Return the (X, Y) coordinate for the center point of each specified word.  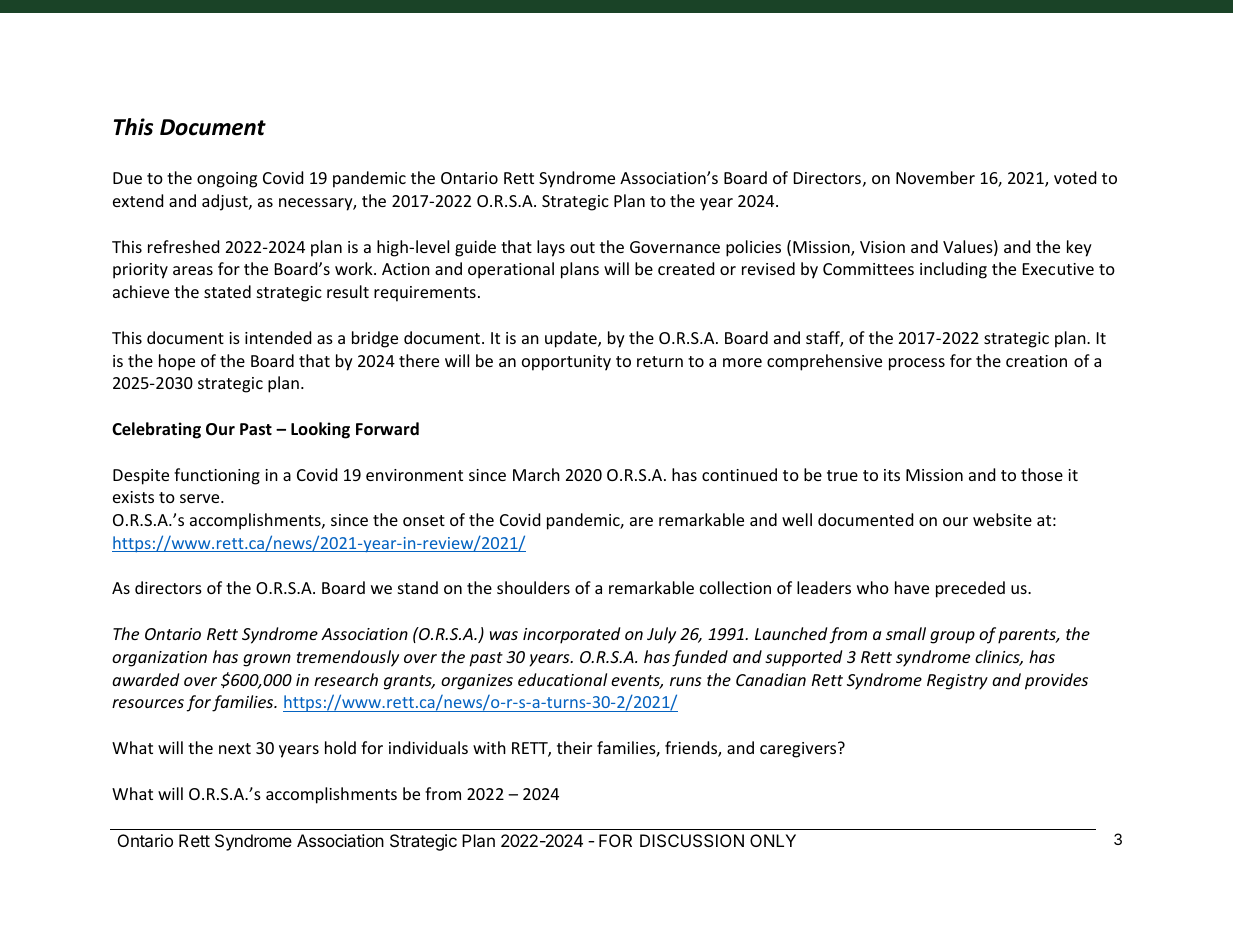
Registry (957, 682)
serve (201, 498)
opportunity (566, 363)
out (582, 247)
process (917, 364)
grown (267, 660)
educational (562, 679)
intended (278, 337)
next (235, 748)
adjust (226, 202)
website (1002, 519)
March (536, 474)
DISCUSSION (692, 840)
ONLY (773, 840)
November (935, 177)
